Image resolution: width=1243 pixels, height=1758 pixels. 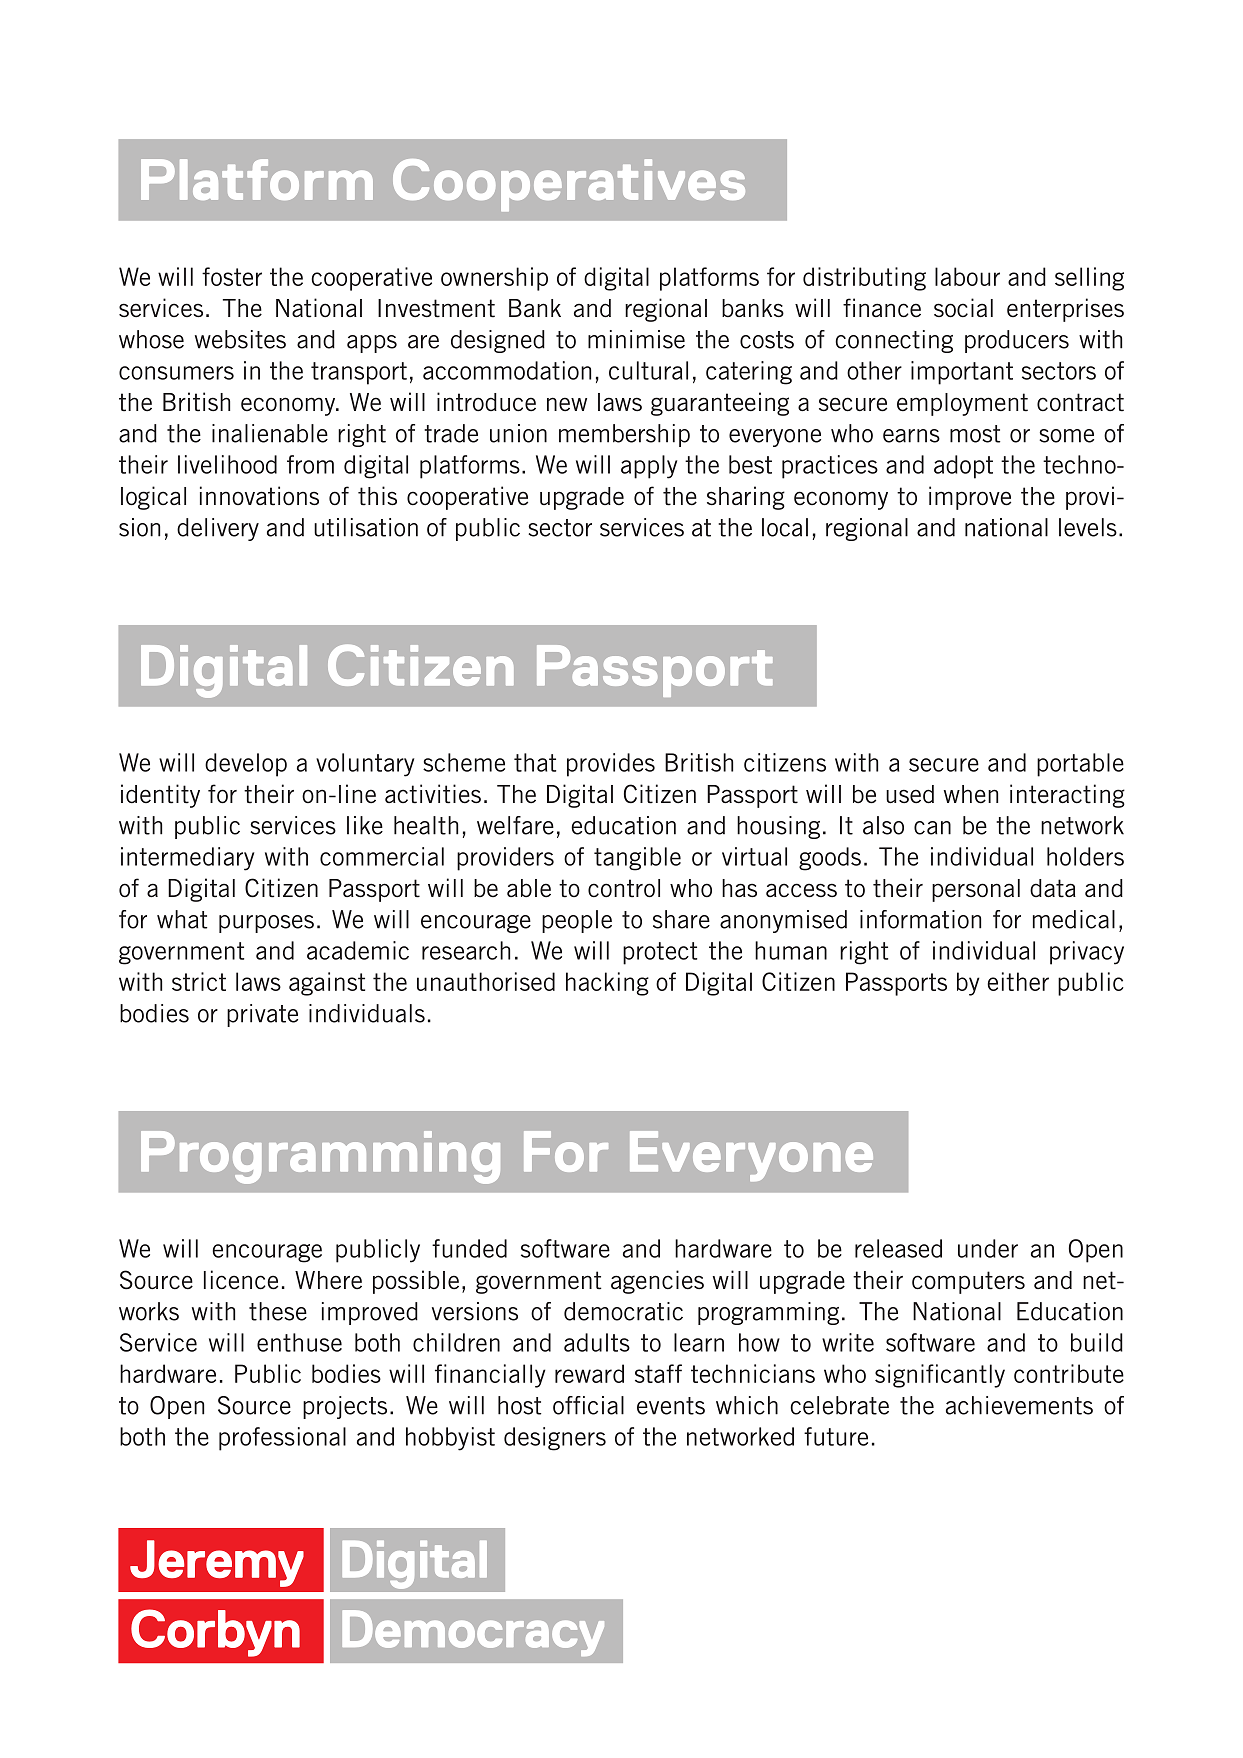 I want to click on Democracy, so click(x=473, y=1633).
